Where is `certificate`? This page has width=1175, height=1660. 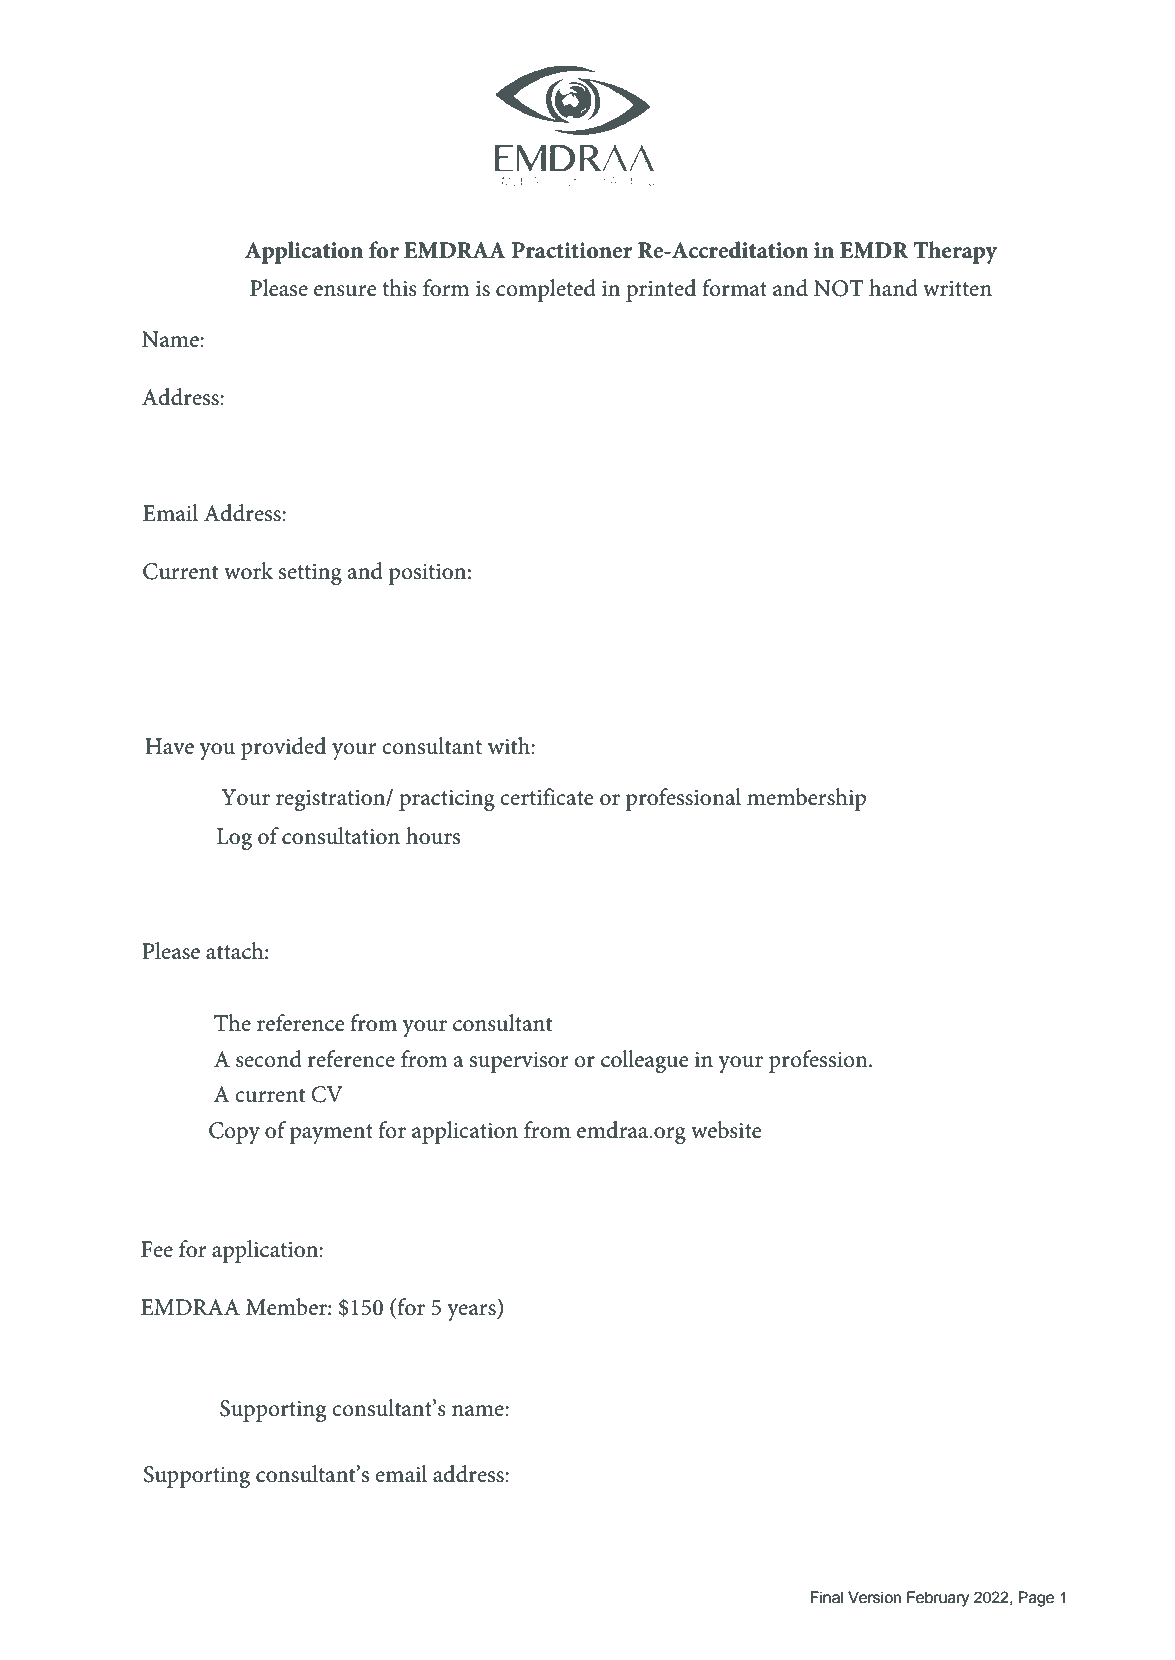 certificate is located at coordinates (547, 797).
